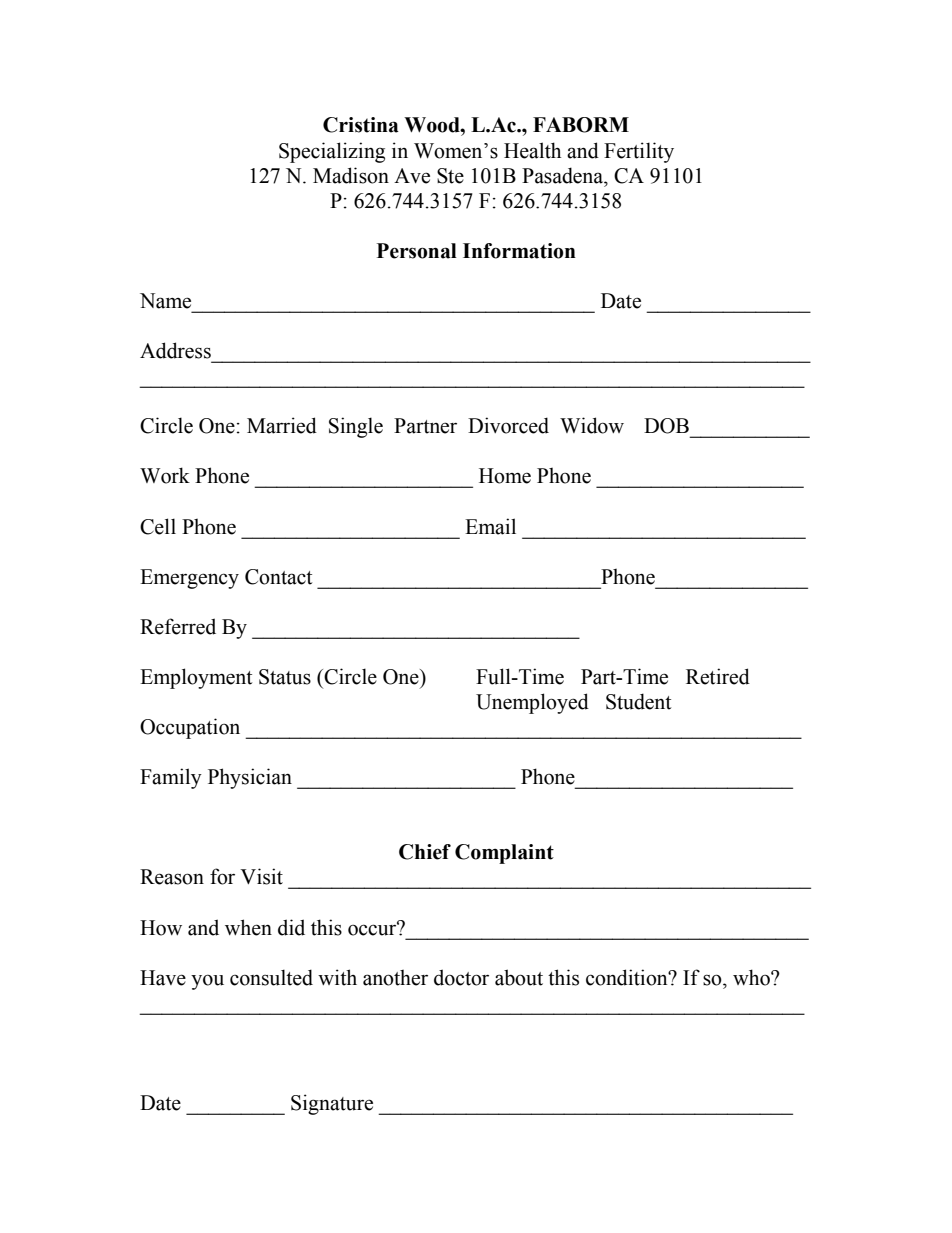 Image resolution: width=952 pixels, height=1233 pixels. I want to click on Specializing, so click(332, 152).
